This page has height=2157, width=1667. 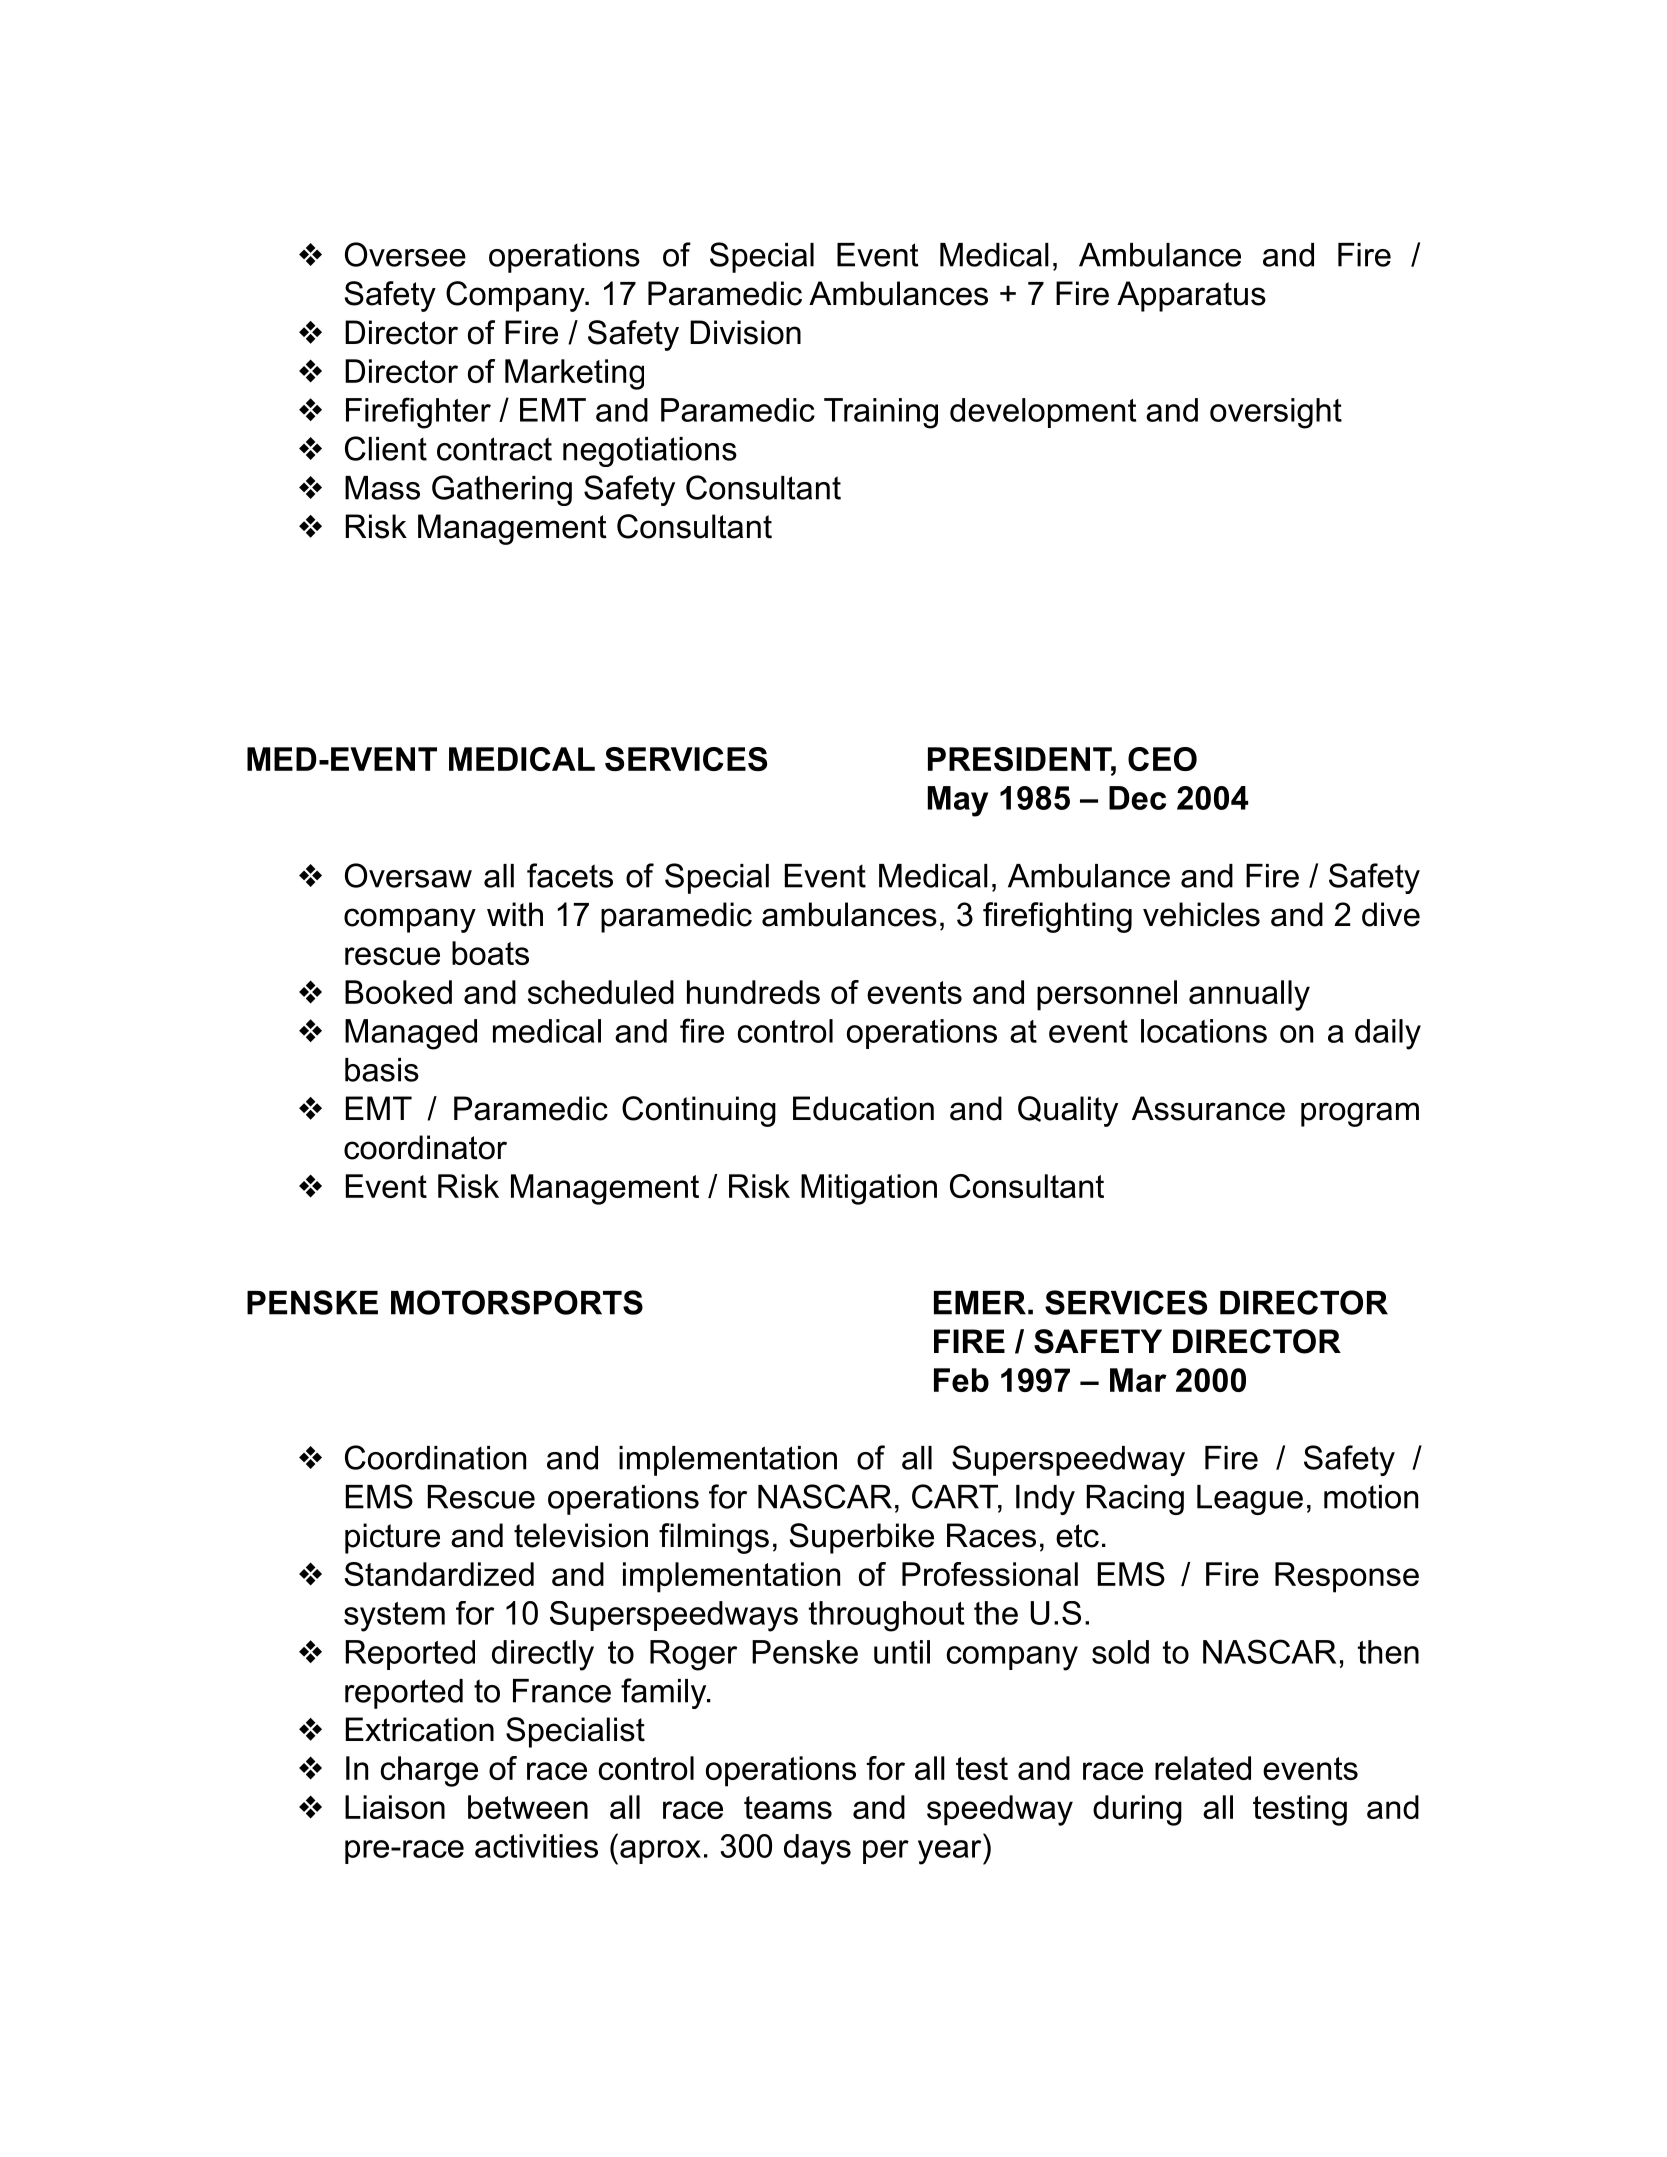 What do you see at coordinates (949, 1852) in the page?
I see `year` at bounding box center [949, 1852].
